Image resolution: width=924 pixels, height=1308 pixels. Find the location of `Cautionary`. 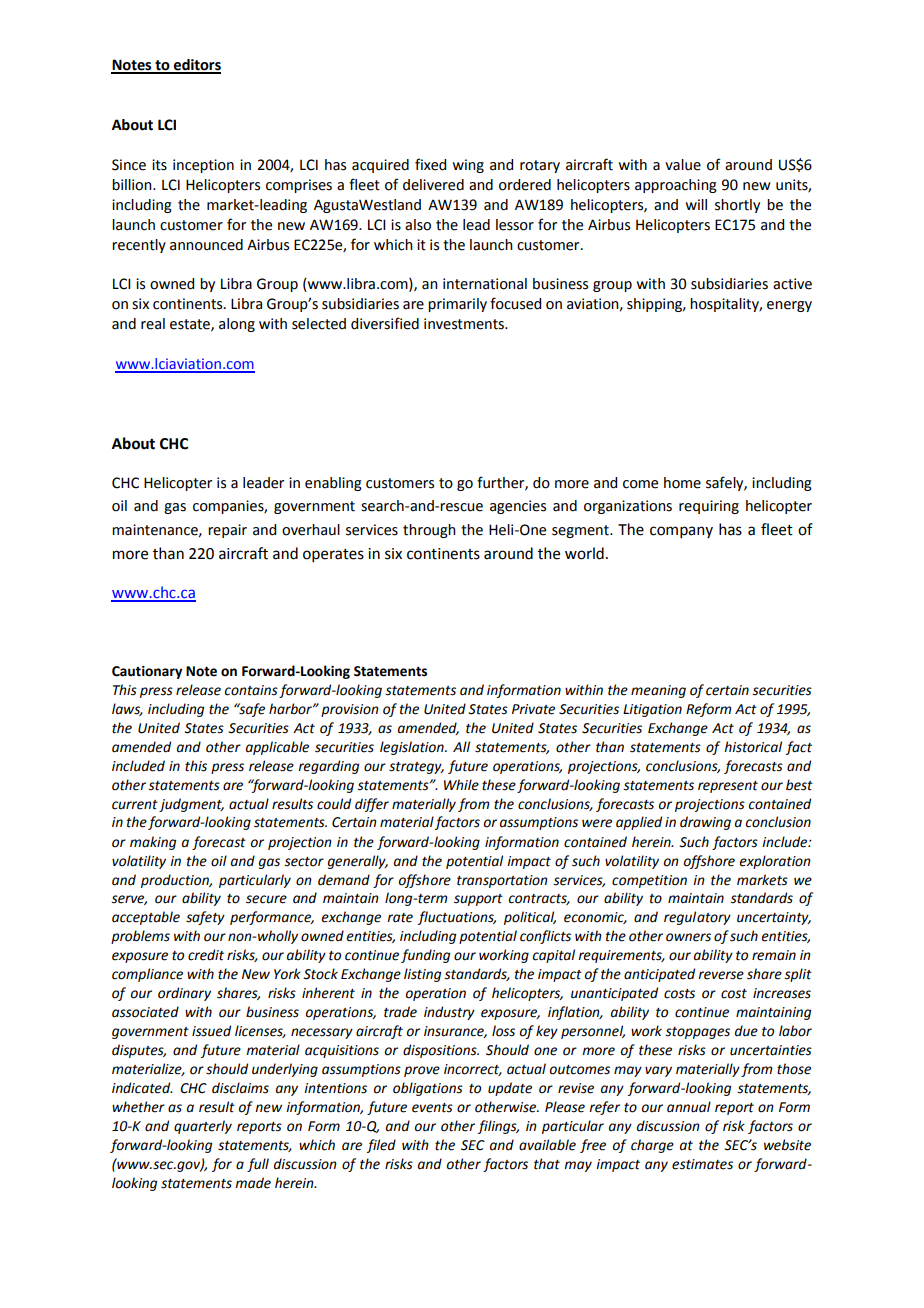

Cautionary is located at coordinates (147, 672).
